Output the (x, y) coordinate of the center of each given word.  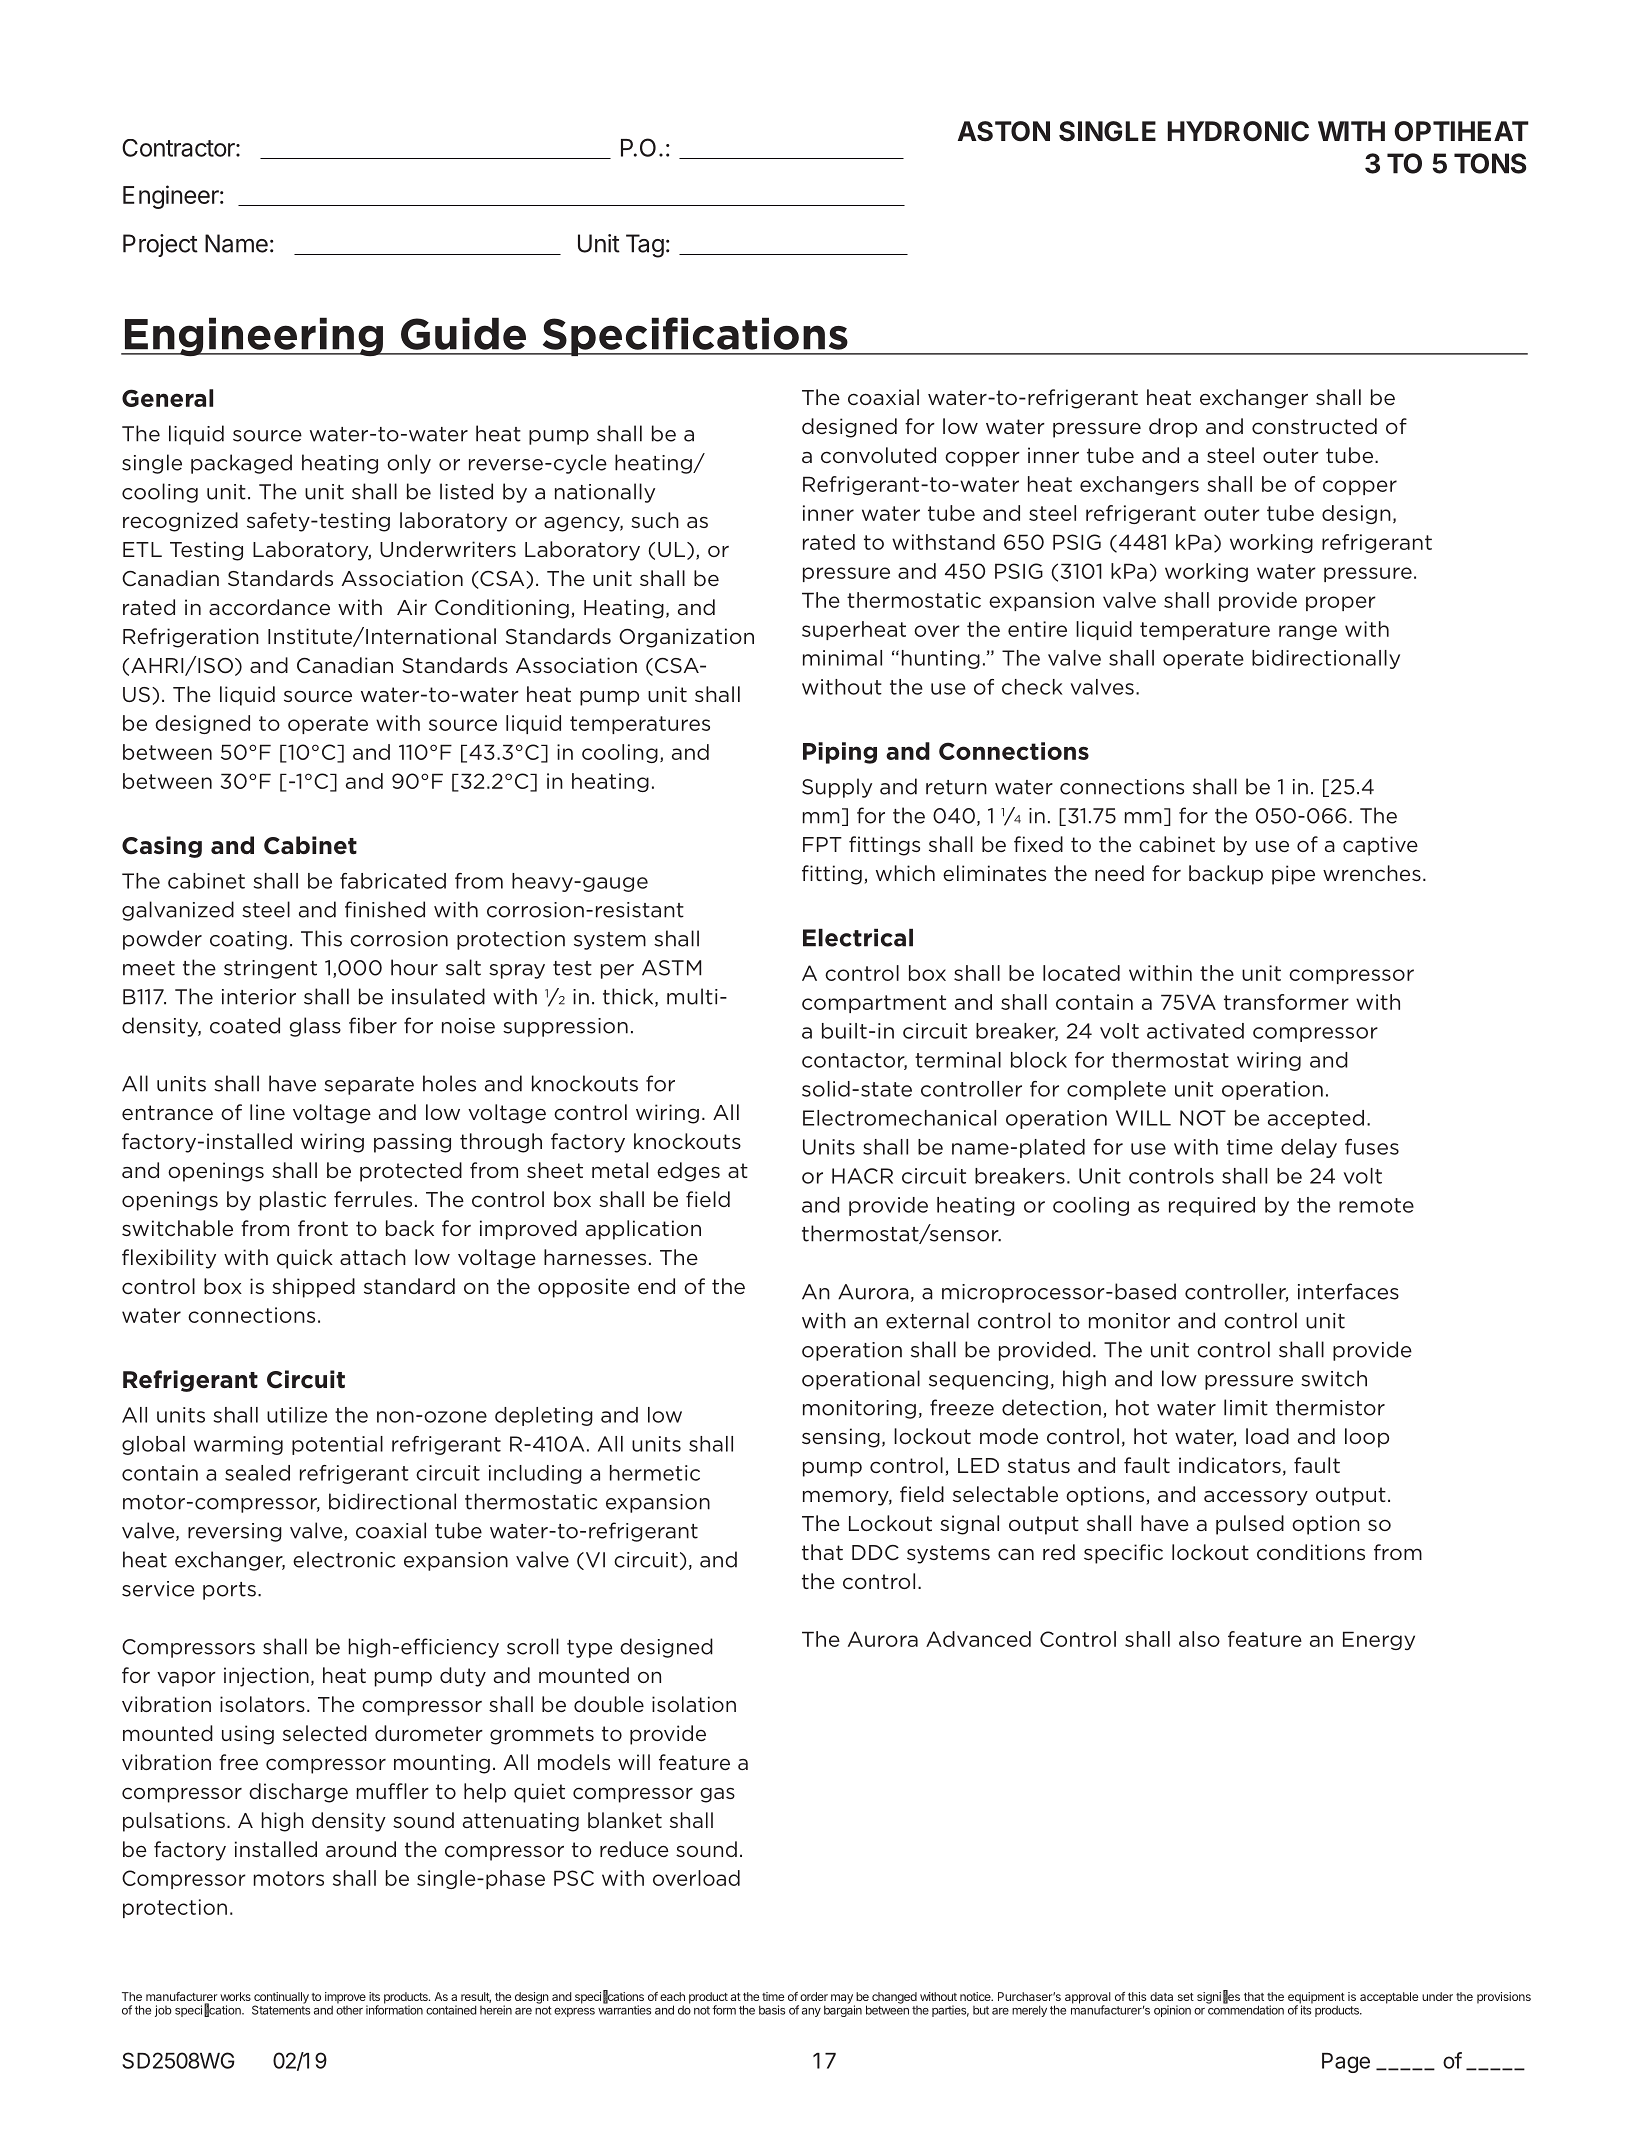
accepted (1316, 1119)
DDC (875, 1553)
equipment (1316, 1999)
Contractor (179, 148)
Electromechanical (899, 1118)
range (1308, 632)
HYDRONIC (1238, 131)
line (267, 1112)
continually (281, 1999)
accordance (269, 607)
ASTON (1004, 131)
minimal (842, 658)
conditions (1311, 1552)
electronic (344, 1559)
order (814, 1996)
